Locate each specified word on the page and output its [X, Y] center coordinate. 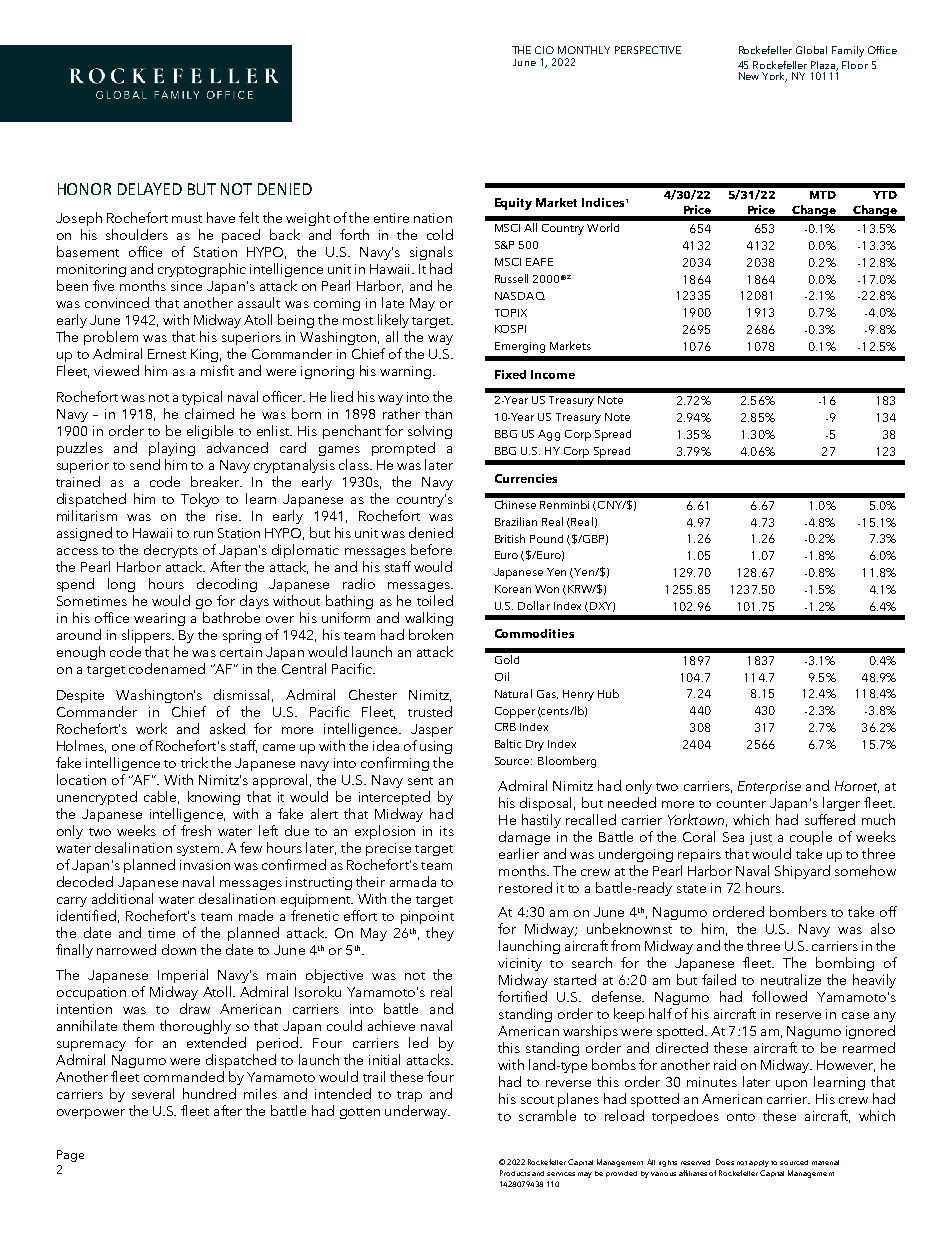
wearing [159, 619]
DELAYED [150, 189]
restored [525, 887]
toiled [435, 600]
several [153, 1093]
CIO [544, 50]
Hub [608, 693]
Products [515, 1173]
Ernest [167, 354]
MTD [823, 195]
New [749, 76]
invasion [205, 865]
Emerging [520, 347]
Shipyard [802, 872]
